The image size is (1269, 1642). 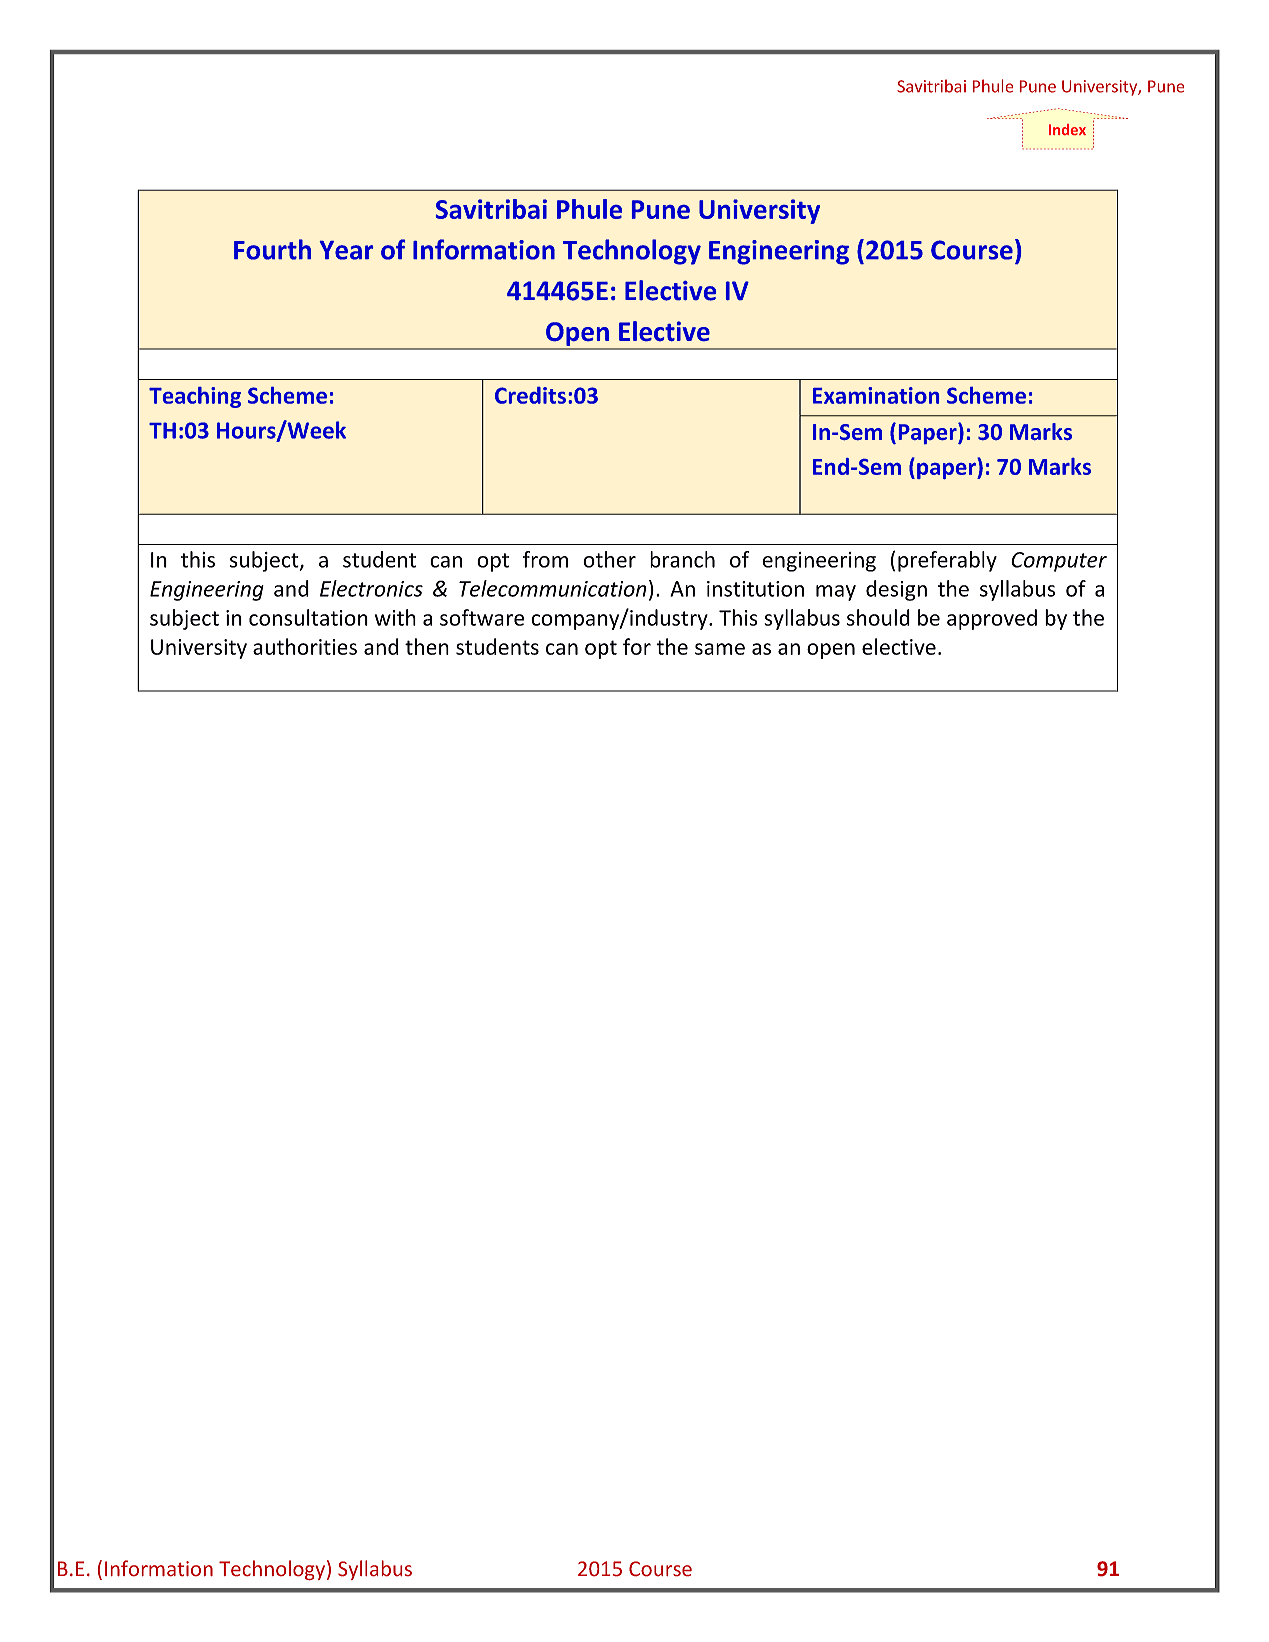 I want to click on Computer, so click(x=1059, y=562).
